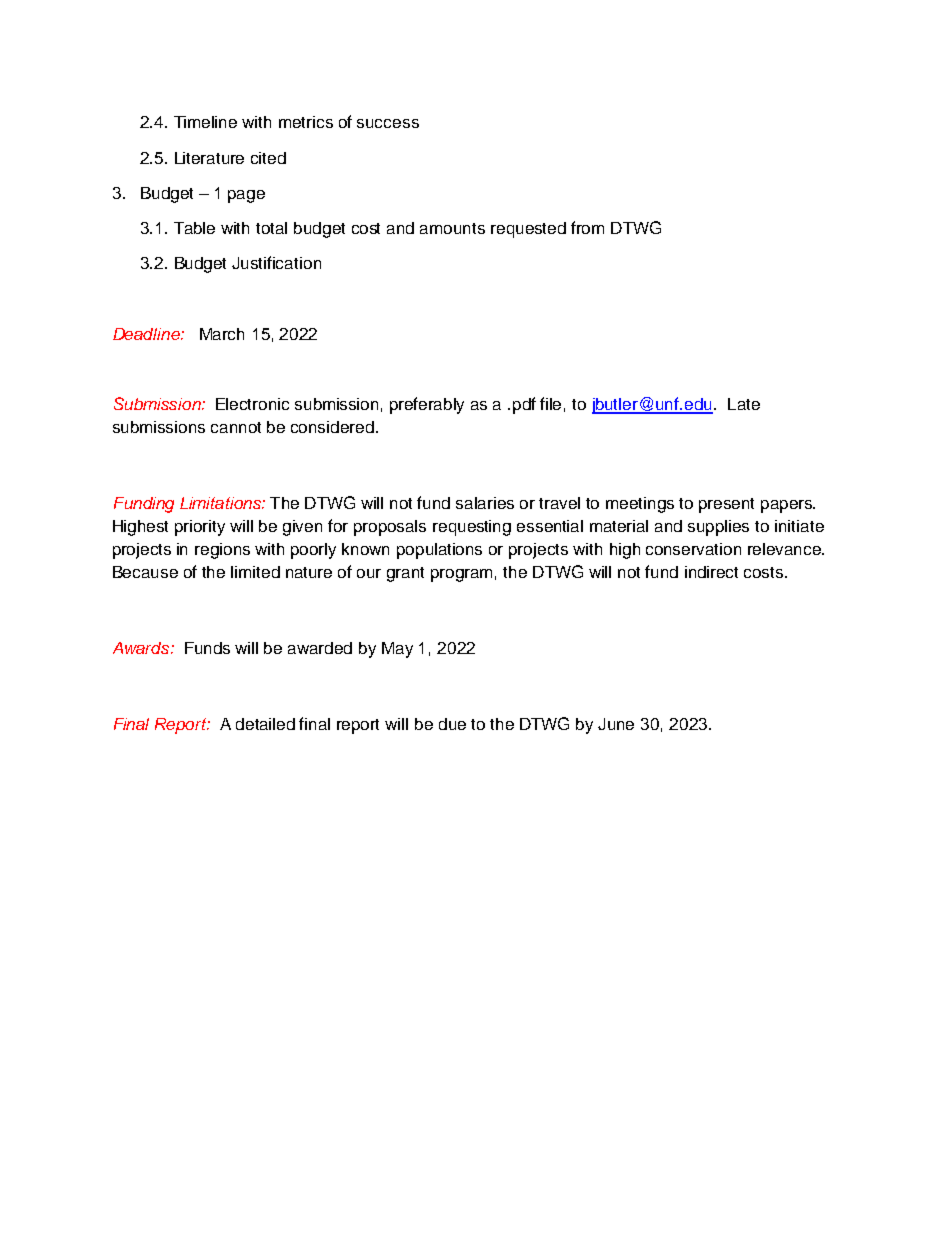 This screenshot has height=1233, width=952. Describe the element at coordinates (452, 724) in the screenshot. I see `due` at that location.
